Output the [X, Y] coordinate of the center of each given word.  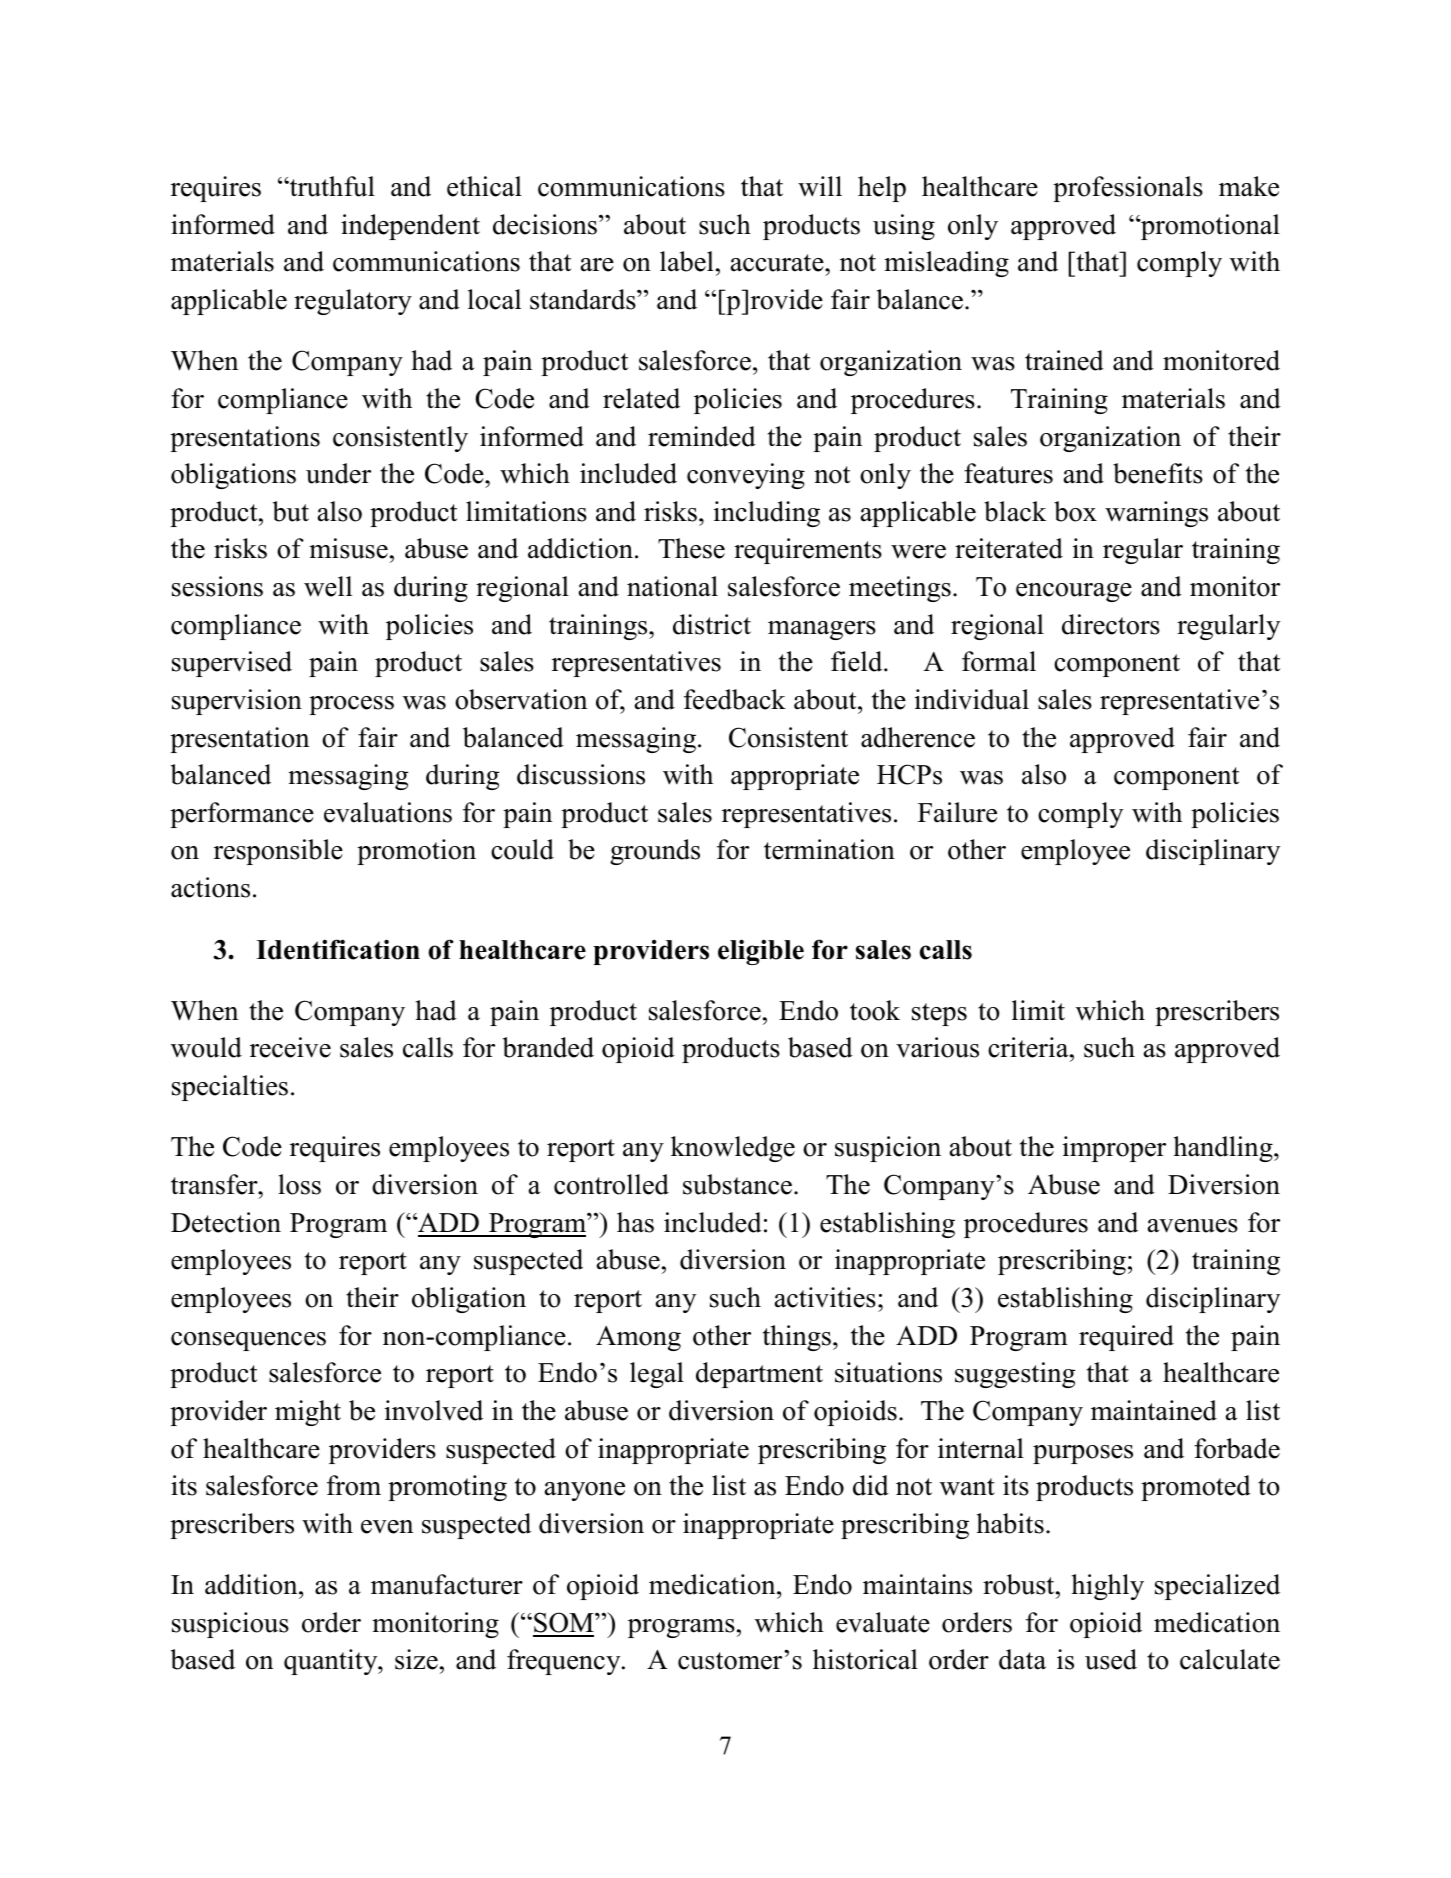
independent [410, 227]
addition [252, 1584]
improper [1114, 1149]
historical [865, 1659]
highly [1107, 1587]
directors [1111, 624]
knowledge [733, 1149]
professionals [1128, 189]
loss [299, 1184]
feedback [735, 699]
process [351, 705]
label [687, 261]
